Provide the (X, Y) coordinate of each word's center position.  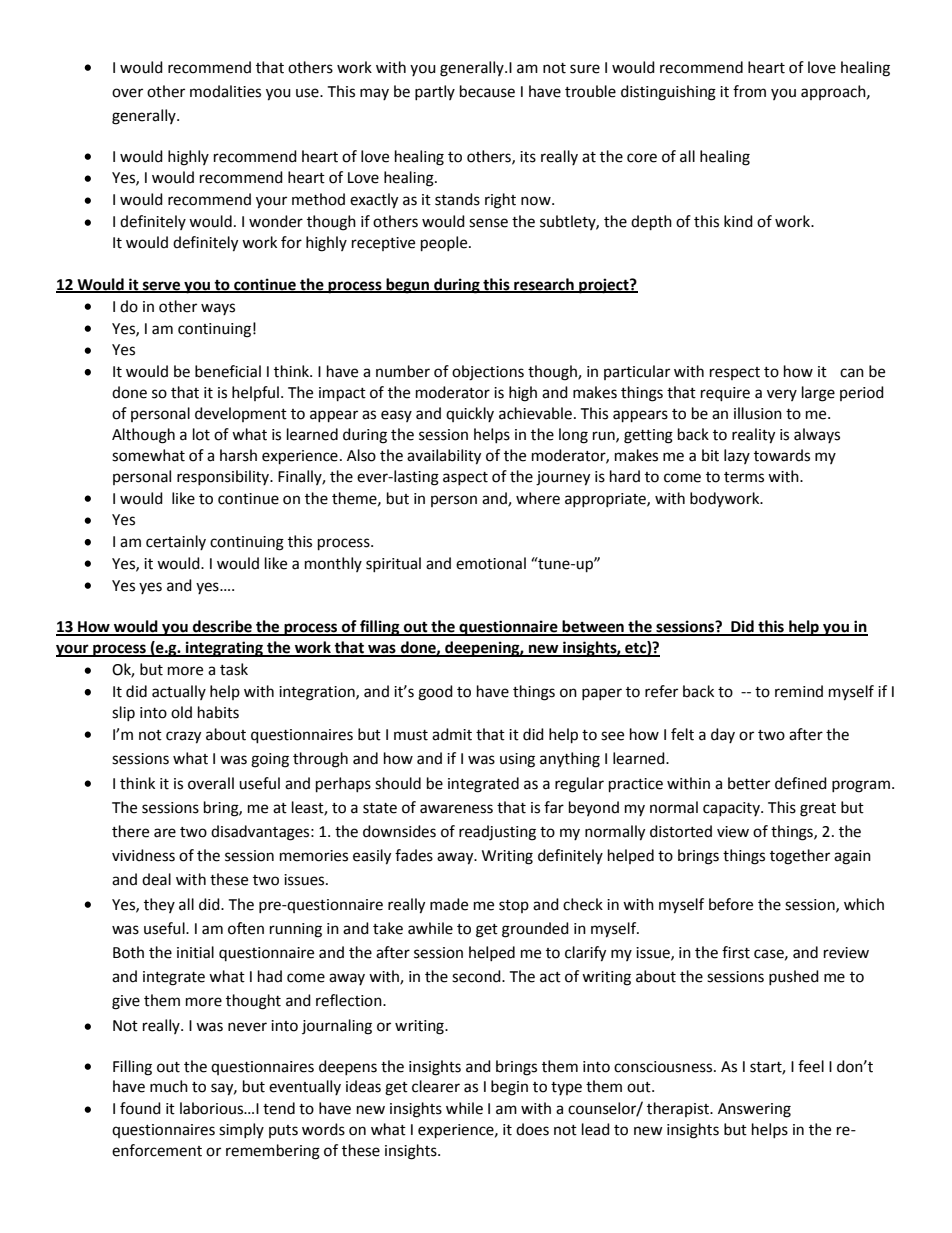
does (532, 1129)
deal (156, 879)
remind (799, 691)
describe (222, 627)
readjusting (497, 833)
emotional (491, 563)
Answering (754, 1110)
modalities (225, 91)
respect (735, 373)
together (800, 857)
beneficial (228, 371)
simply (241, 1130)
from (749, 91)
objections (488, 373)
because (487, 91)
